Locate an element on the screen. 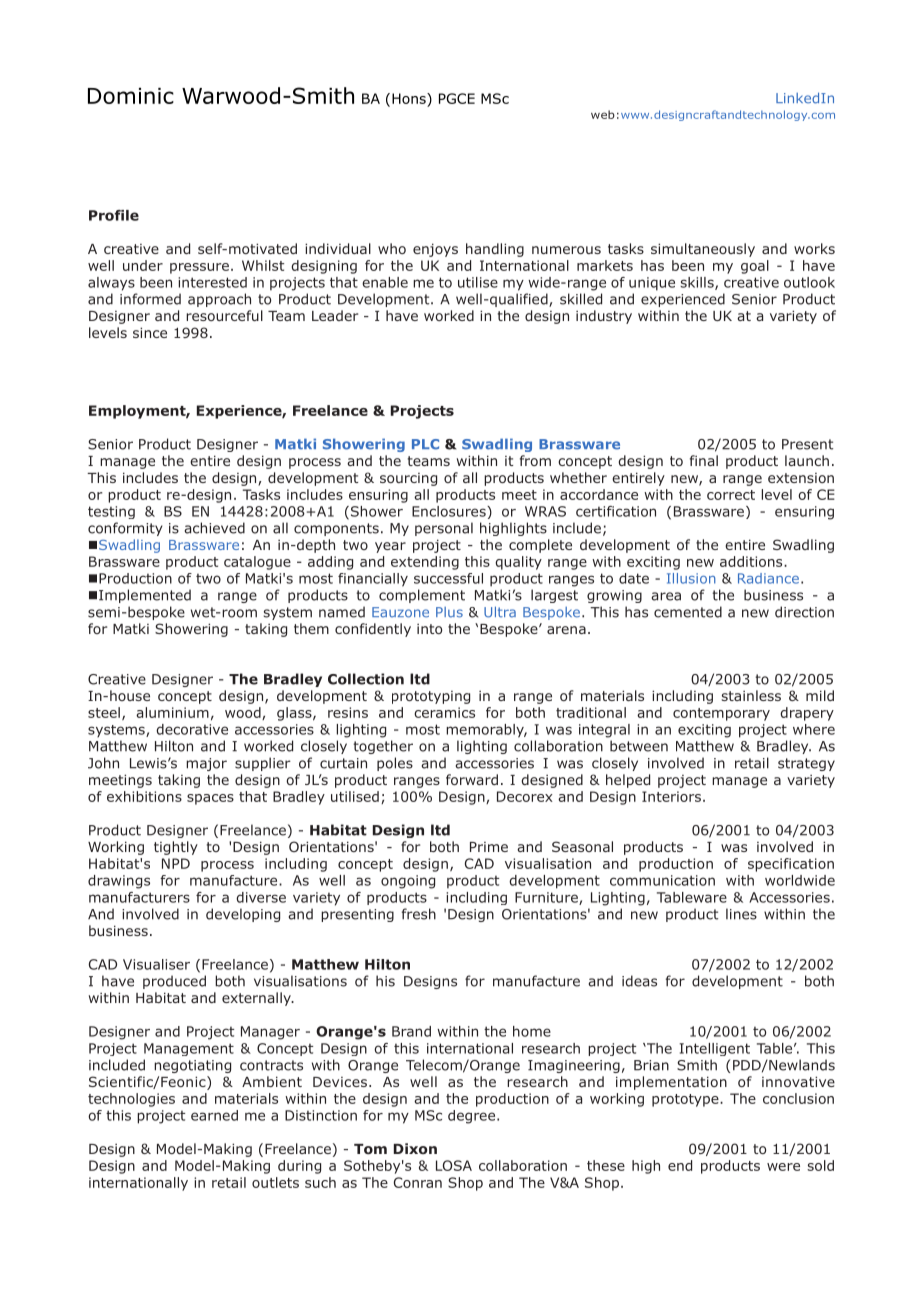 The height and width of the screenshot is (1308, 924). earned is located at coordinates (214, 1115).
